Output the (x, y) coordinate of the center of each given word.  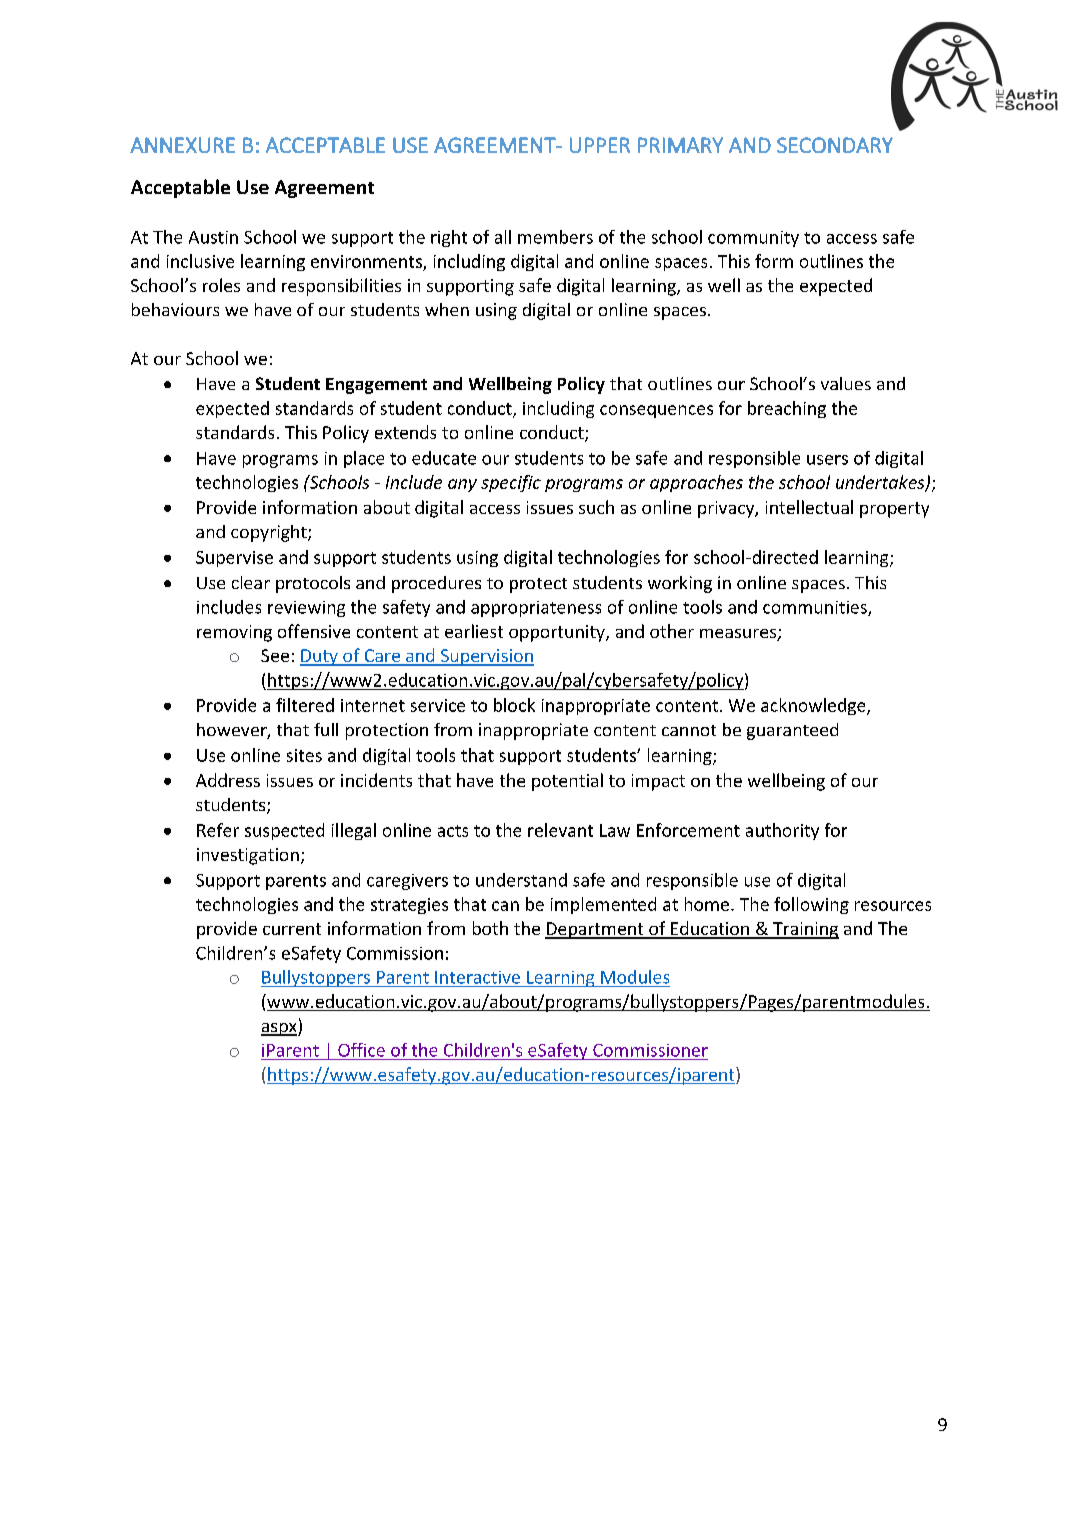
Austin (213, 237)
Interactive (477, 977)
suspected (284, 831)
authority (782, 831)
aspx (280, 1029)
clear (251, 582)
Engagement (376, 386)
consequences (656, 411)
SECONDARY (835, 145)
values (846, 383)
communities (816, 608)
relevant (560, 830)
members (555, 237)
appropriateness (536, 609)
